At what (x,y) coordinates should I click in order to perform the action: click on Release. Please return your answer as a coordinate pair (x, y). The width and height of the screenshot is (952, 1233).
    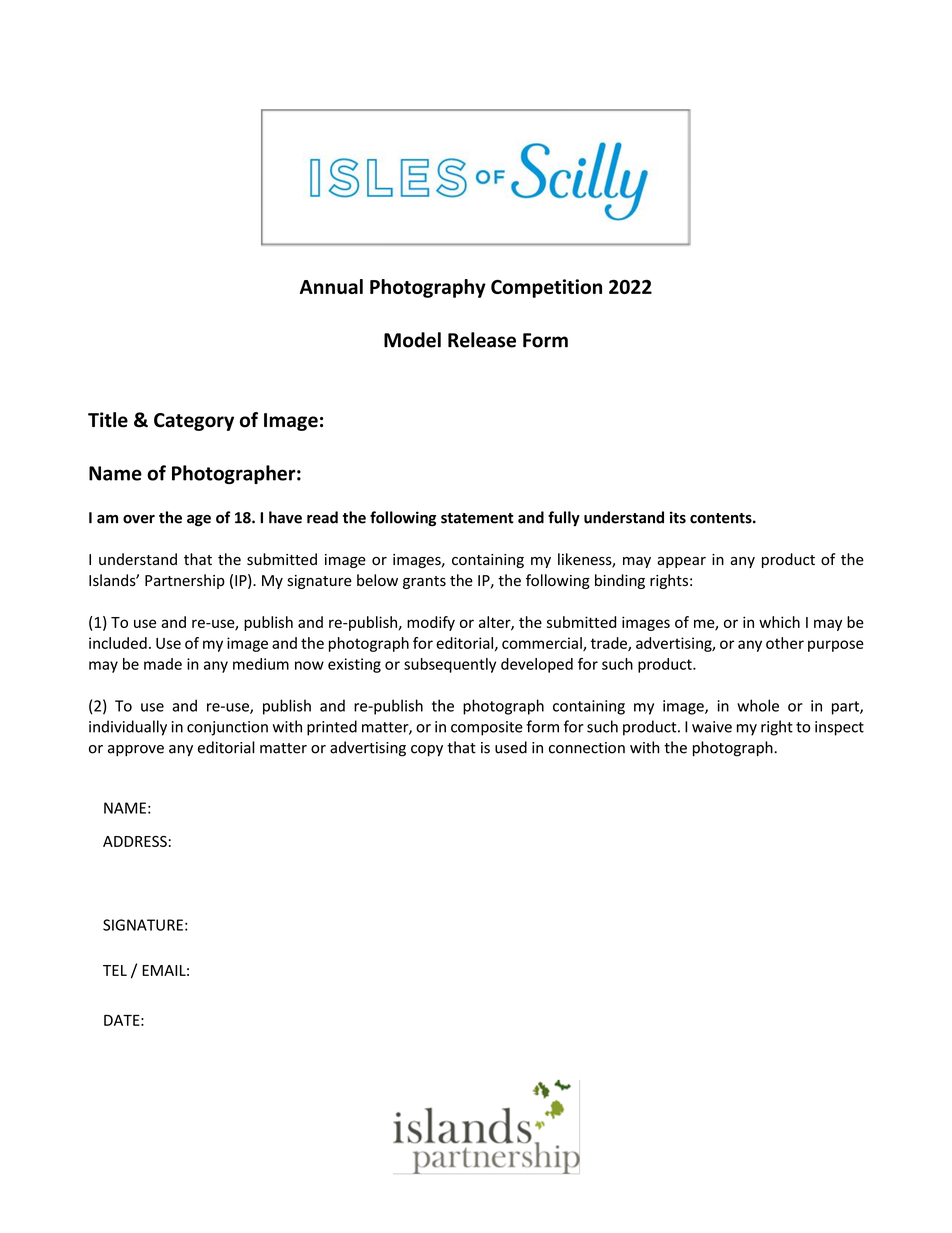
    Looking at the image, I should click on (482, 340).
